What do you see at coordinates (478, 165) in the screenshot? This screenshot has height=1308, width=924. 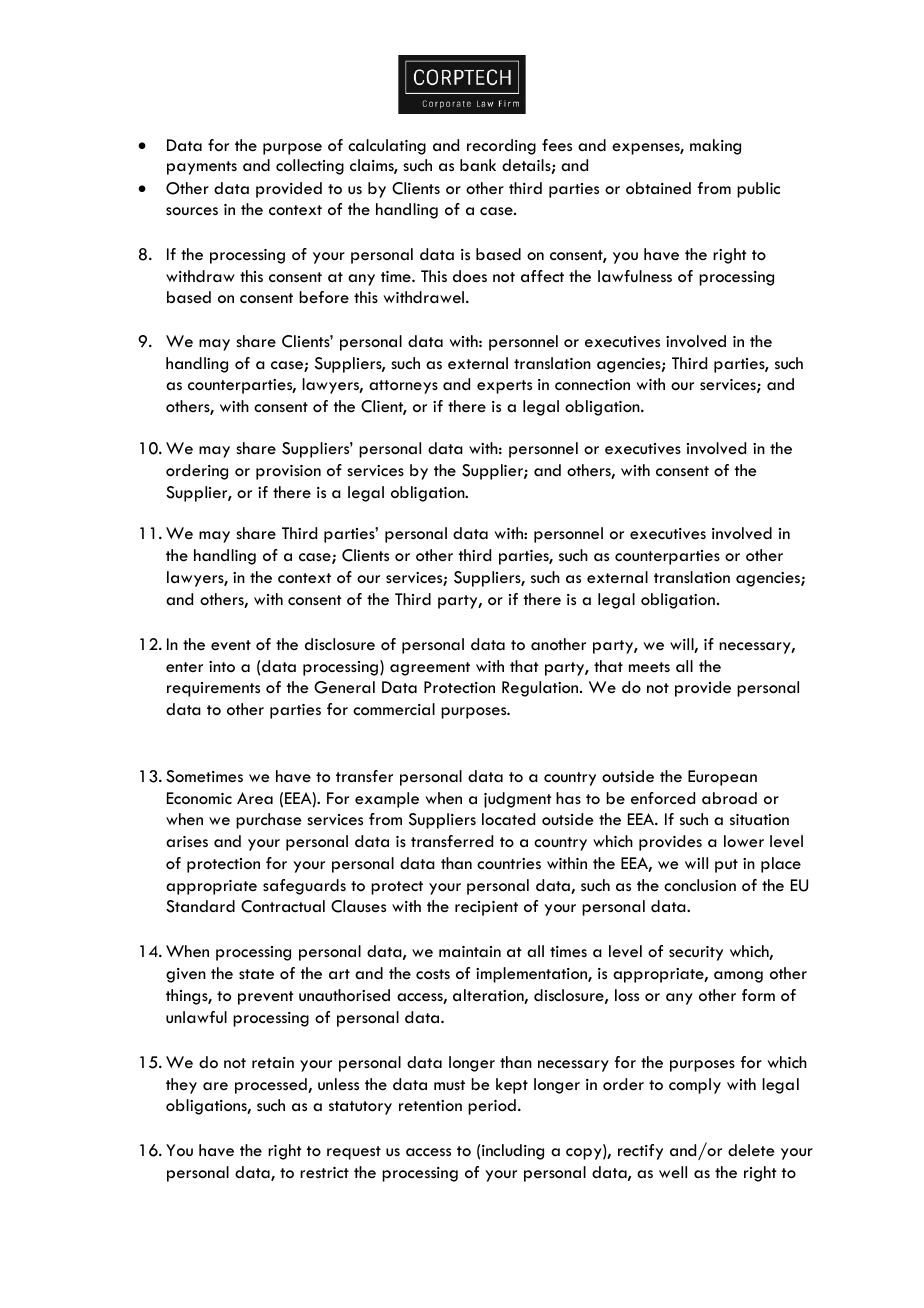 I see `bank` at bounding box center [478, 165].
